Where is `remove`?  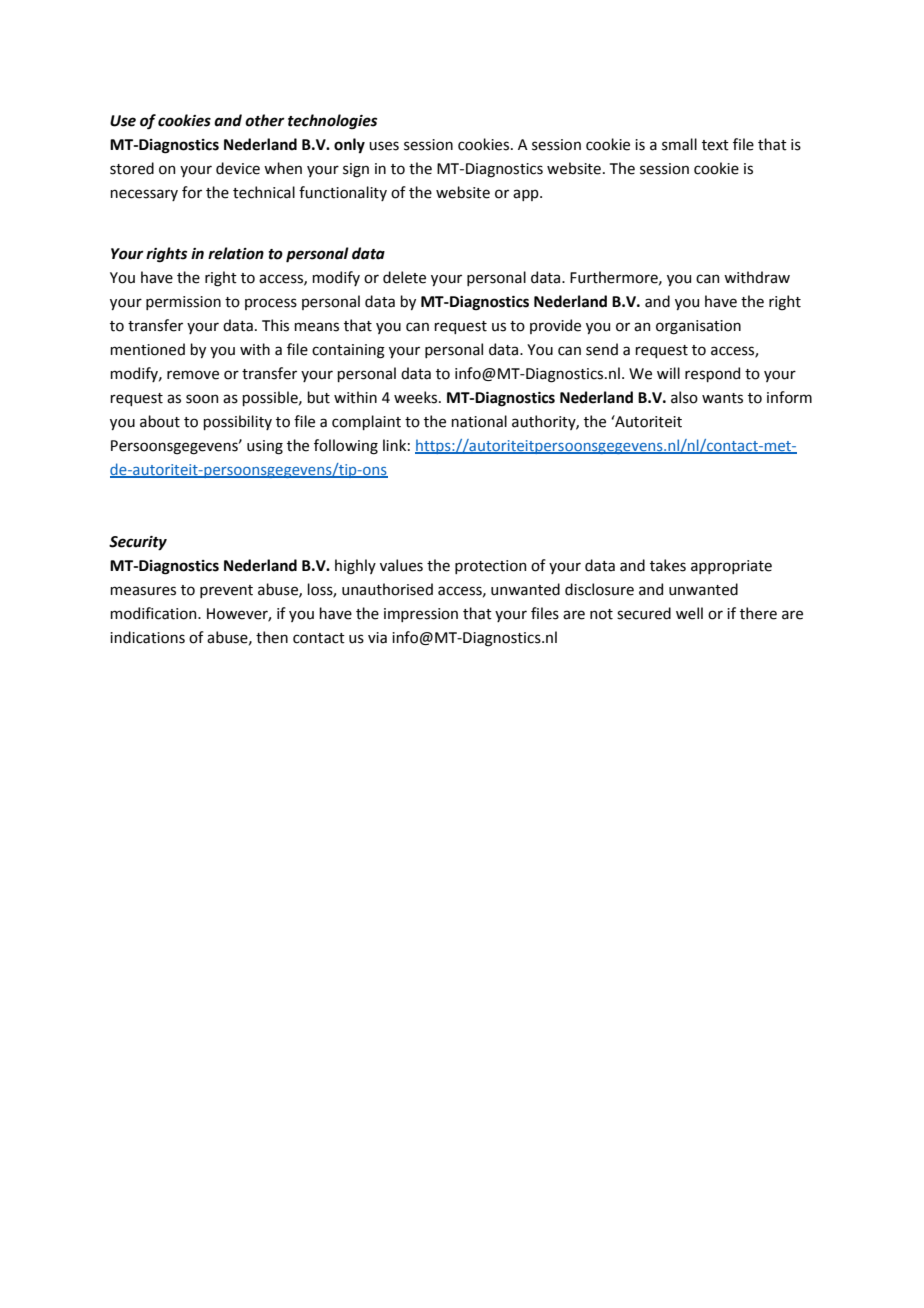
remove is located at coordinates (193, 375).
